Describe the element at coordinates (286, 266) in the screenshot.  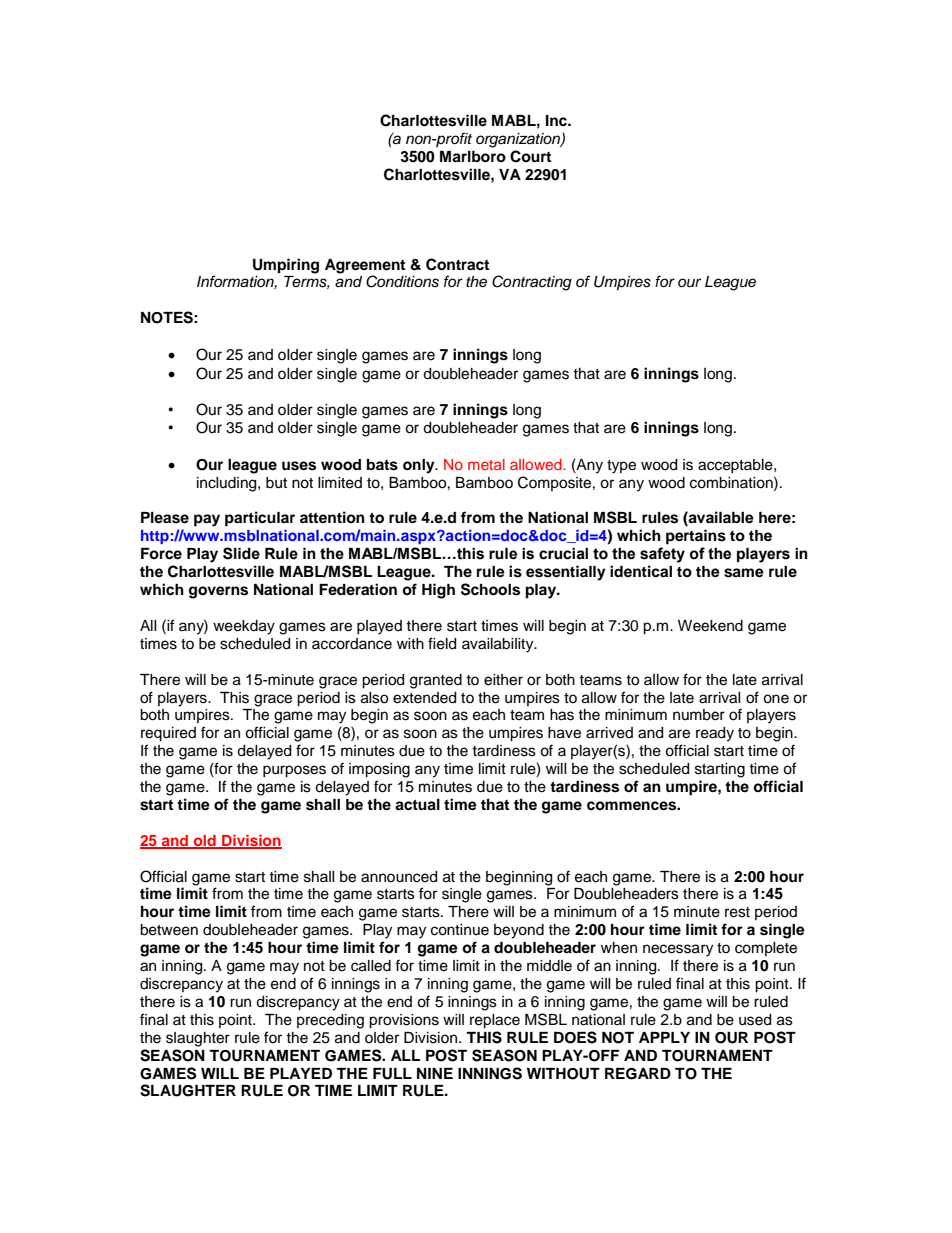
I see `Umpiring` at that location.
